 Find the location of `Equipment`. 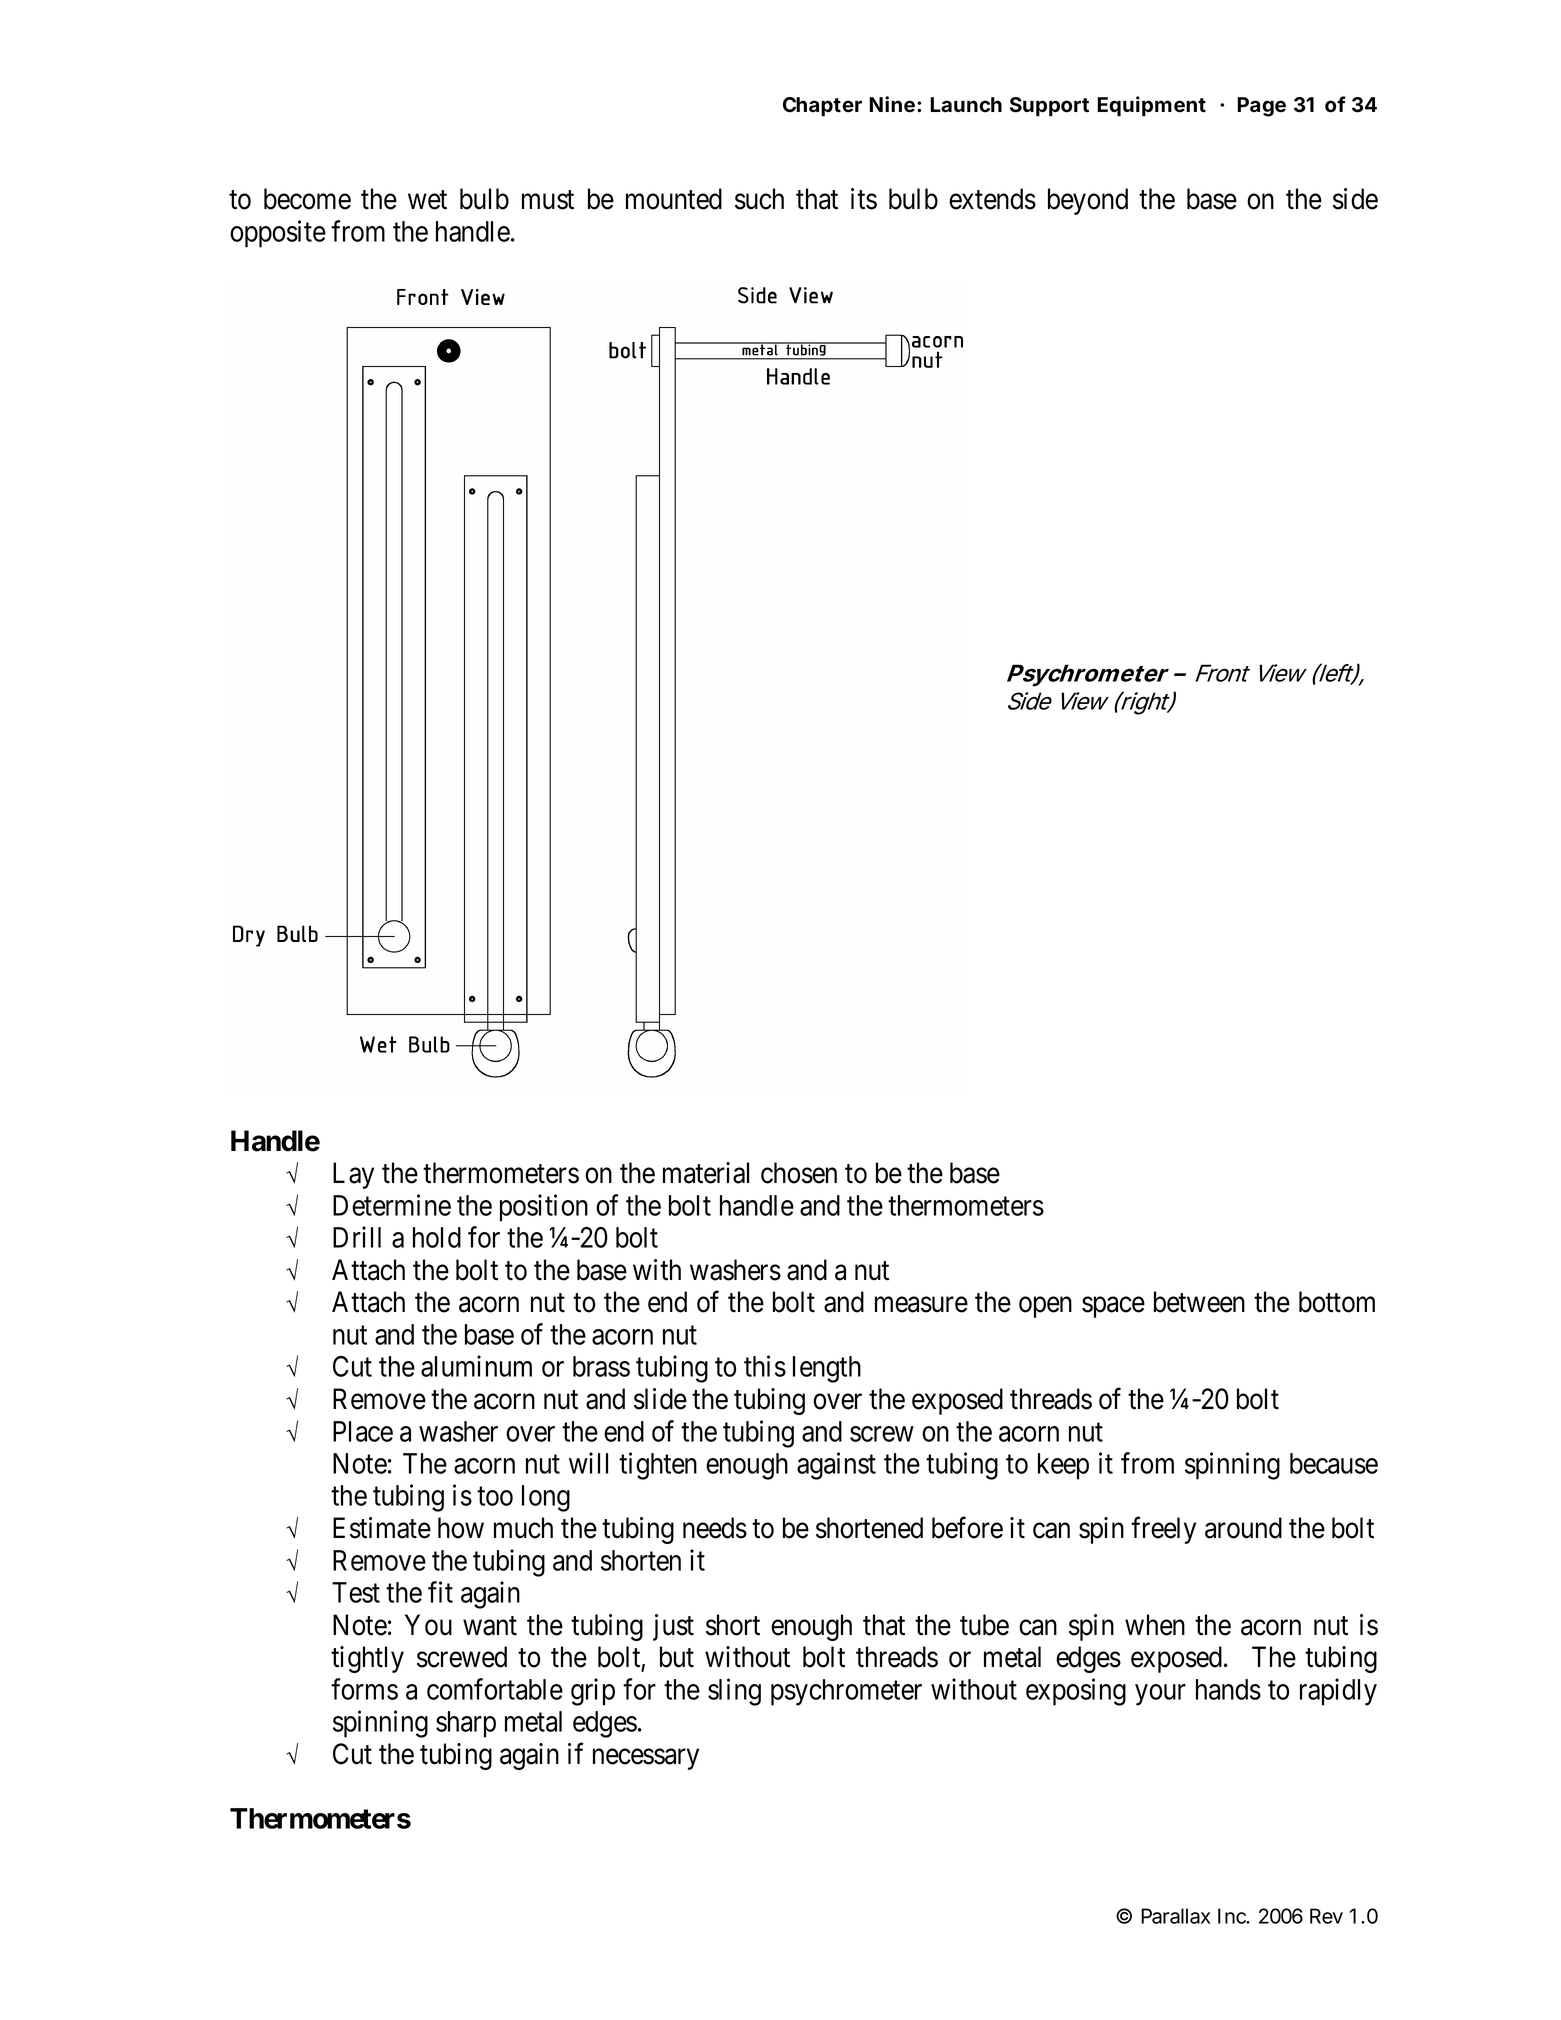

Equipment is located at coordinates (1151, 106).
